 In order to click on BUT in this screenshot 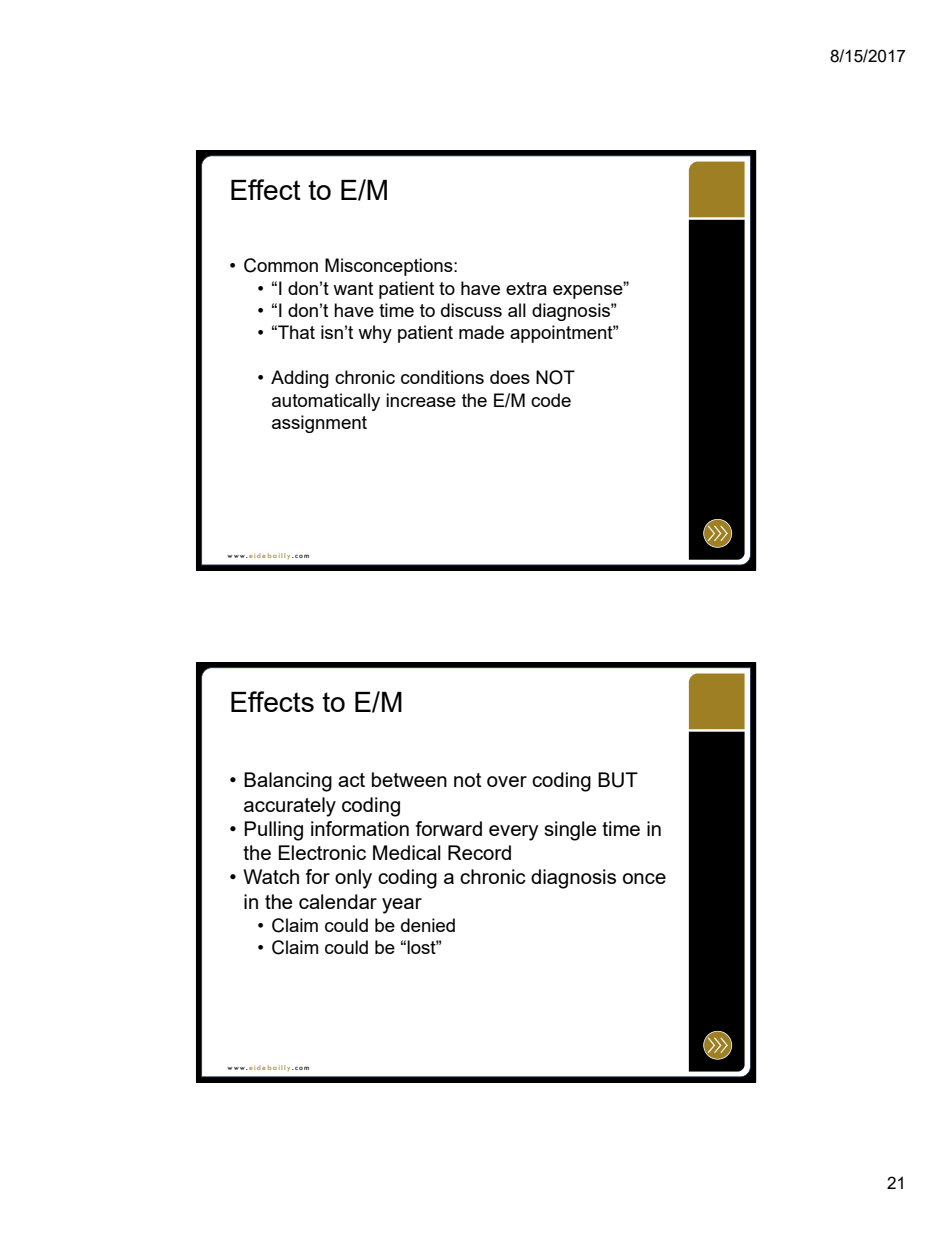, I will do `click(618, 780)`.
